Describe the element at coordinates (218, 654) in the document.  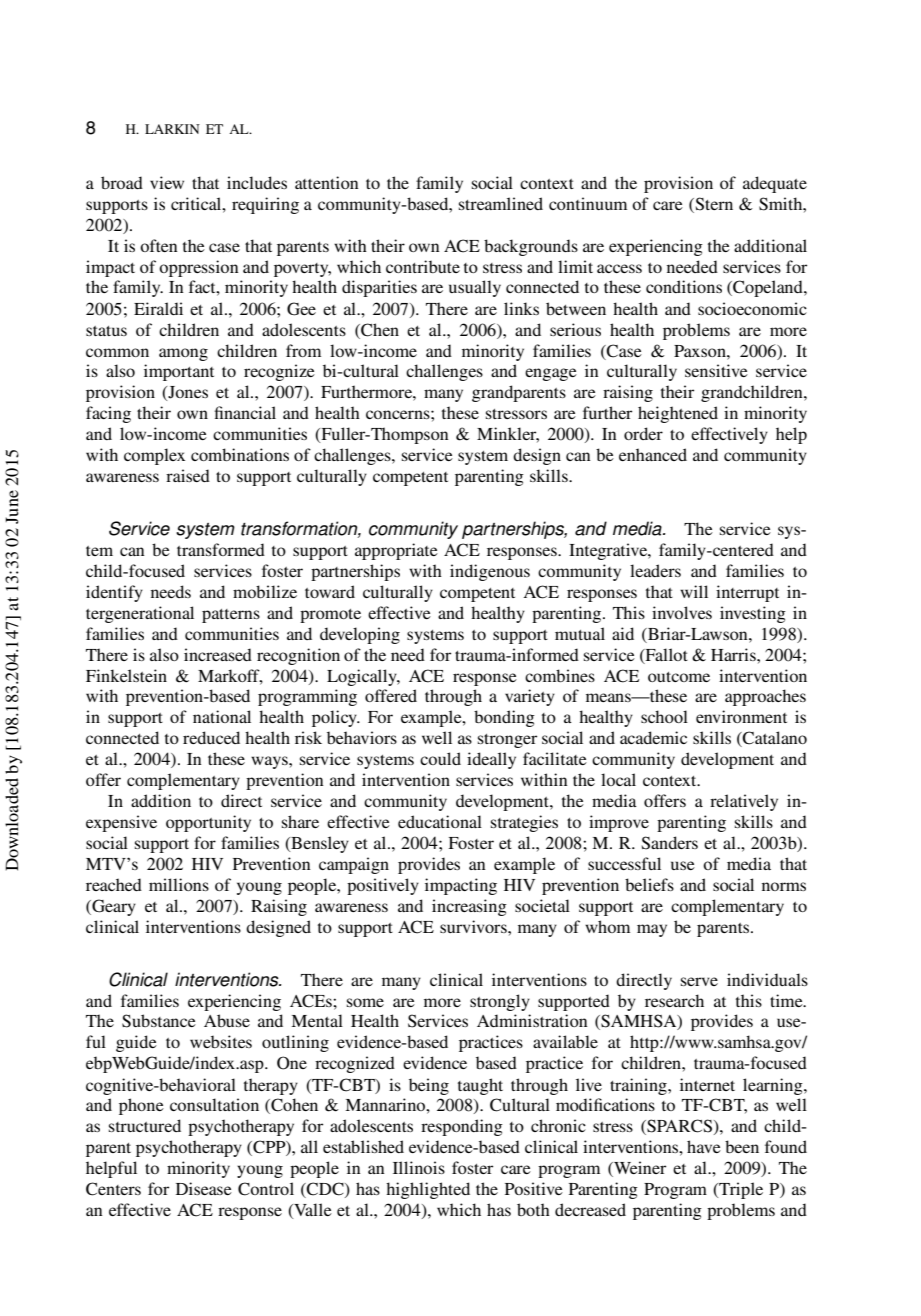
I see `increased` at that location.
